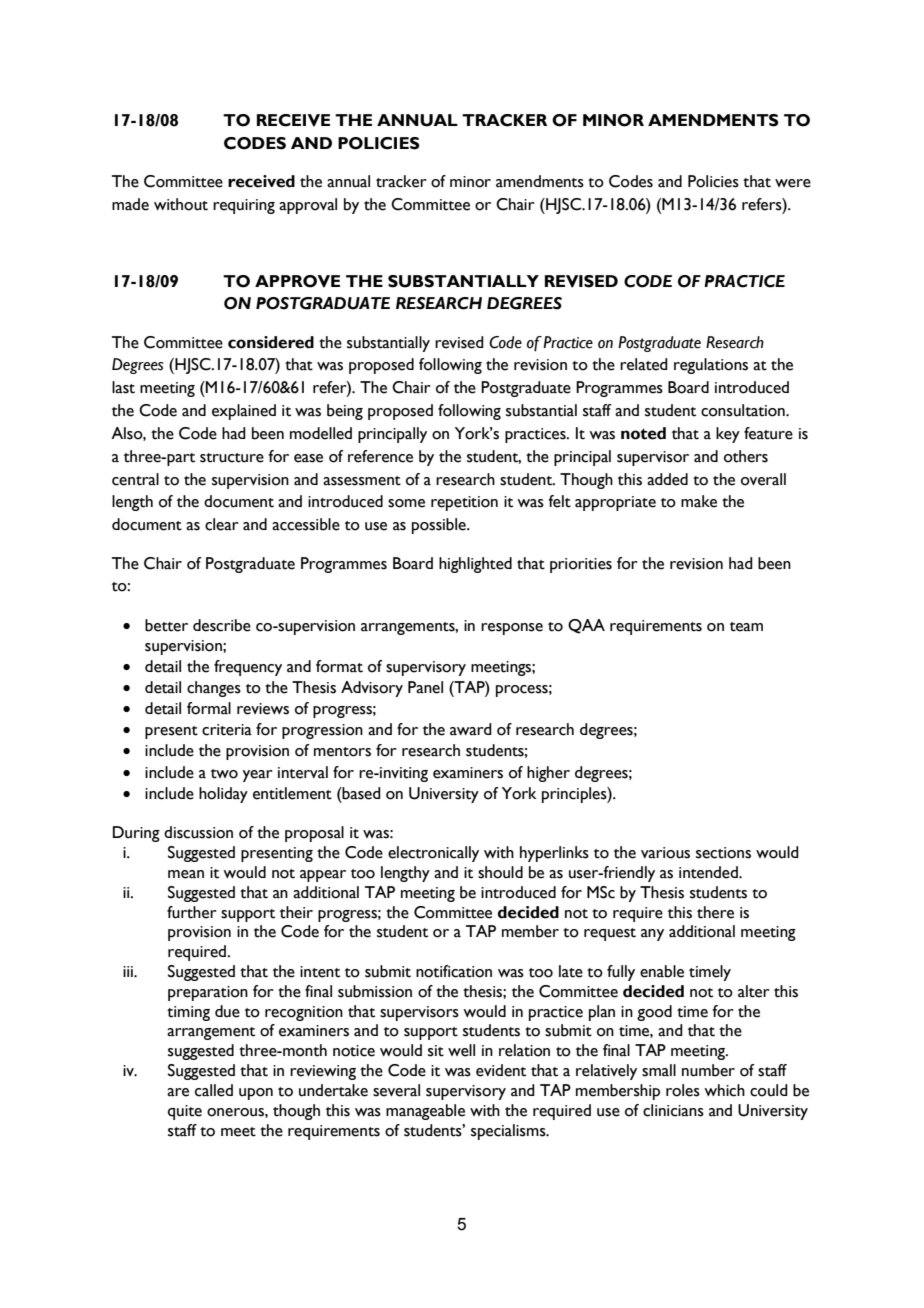  What do you see at coordinates (724, 1090) in the screenshot?
I see `which` at bounding box center [724, 1090].
